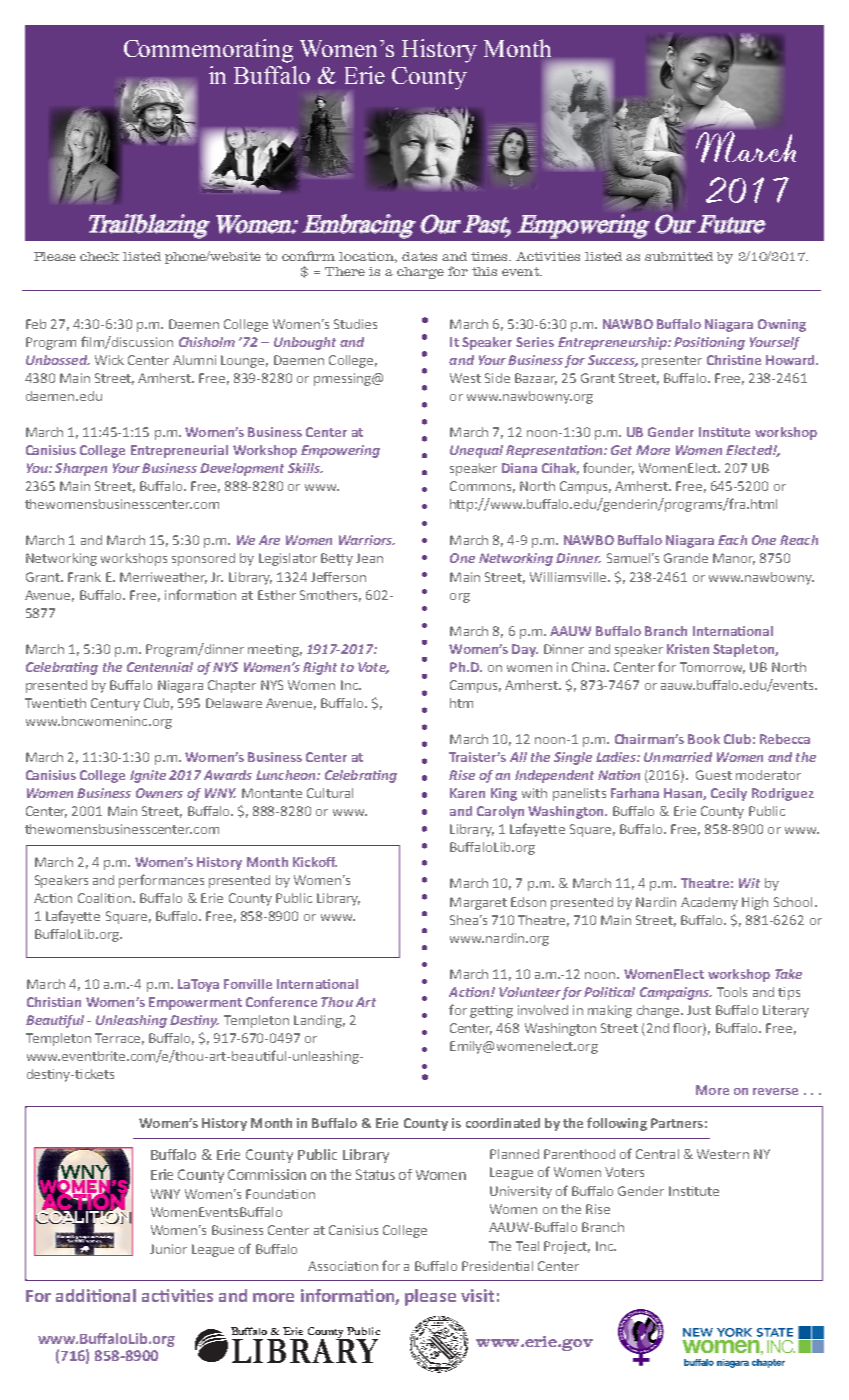 This document has height=1400, width=849. Describe the element at coordinates (195, 1003) in the document. I see `Empowerment` at that location.
